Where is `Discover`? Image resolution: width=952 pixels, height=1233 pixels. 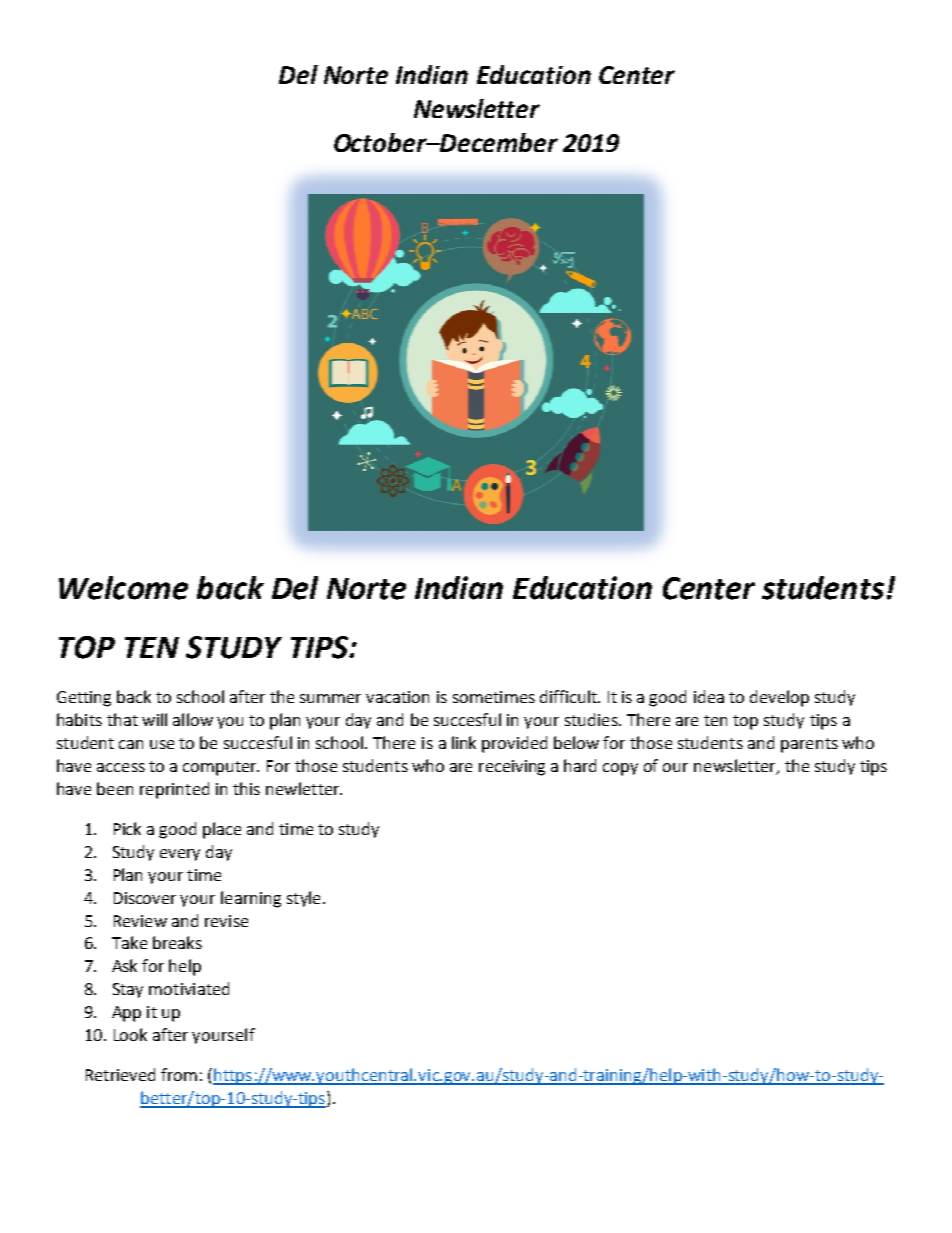
Discover is located at coordinates (145, 898).
